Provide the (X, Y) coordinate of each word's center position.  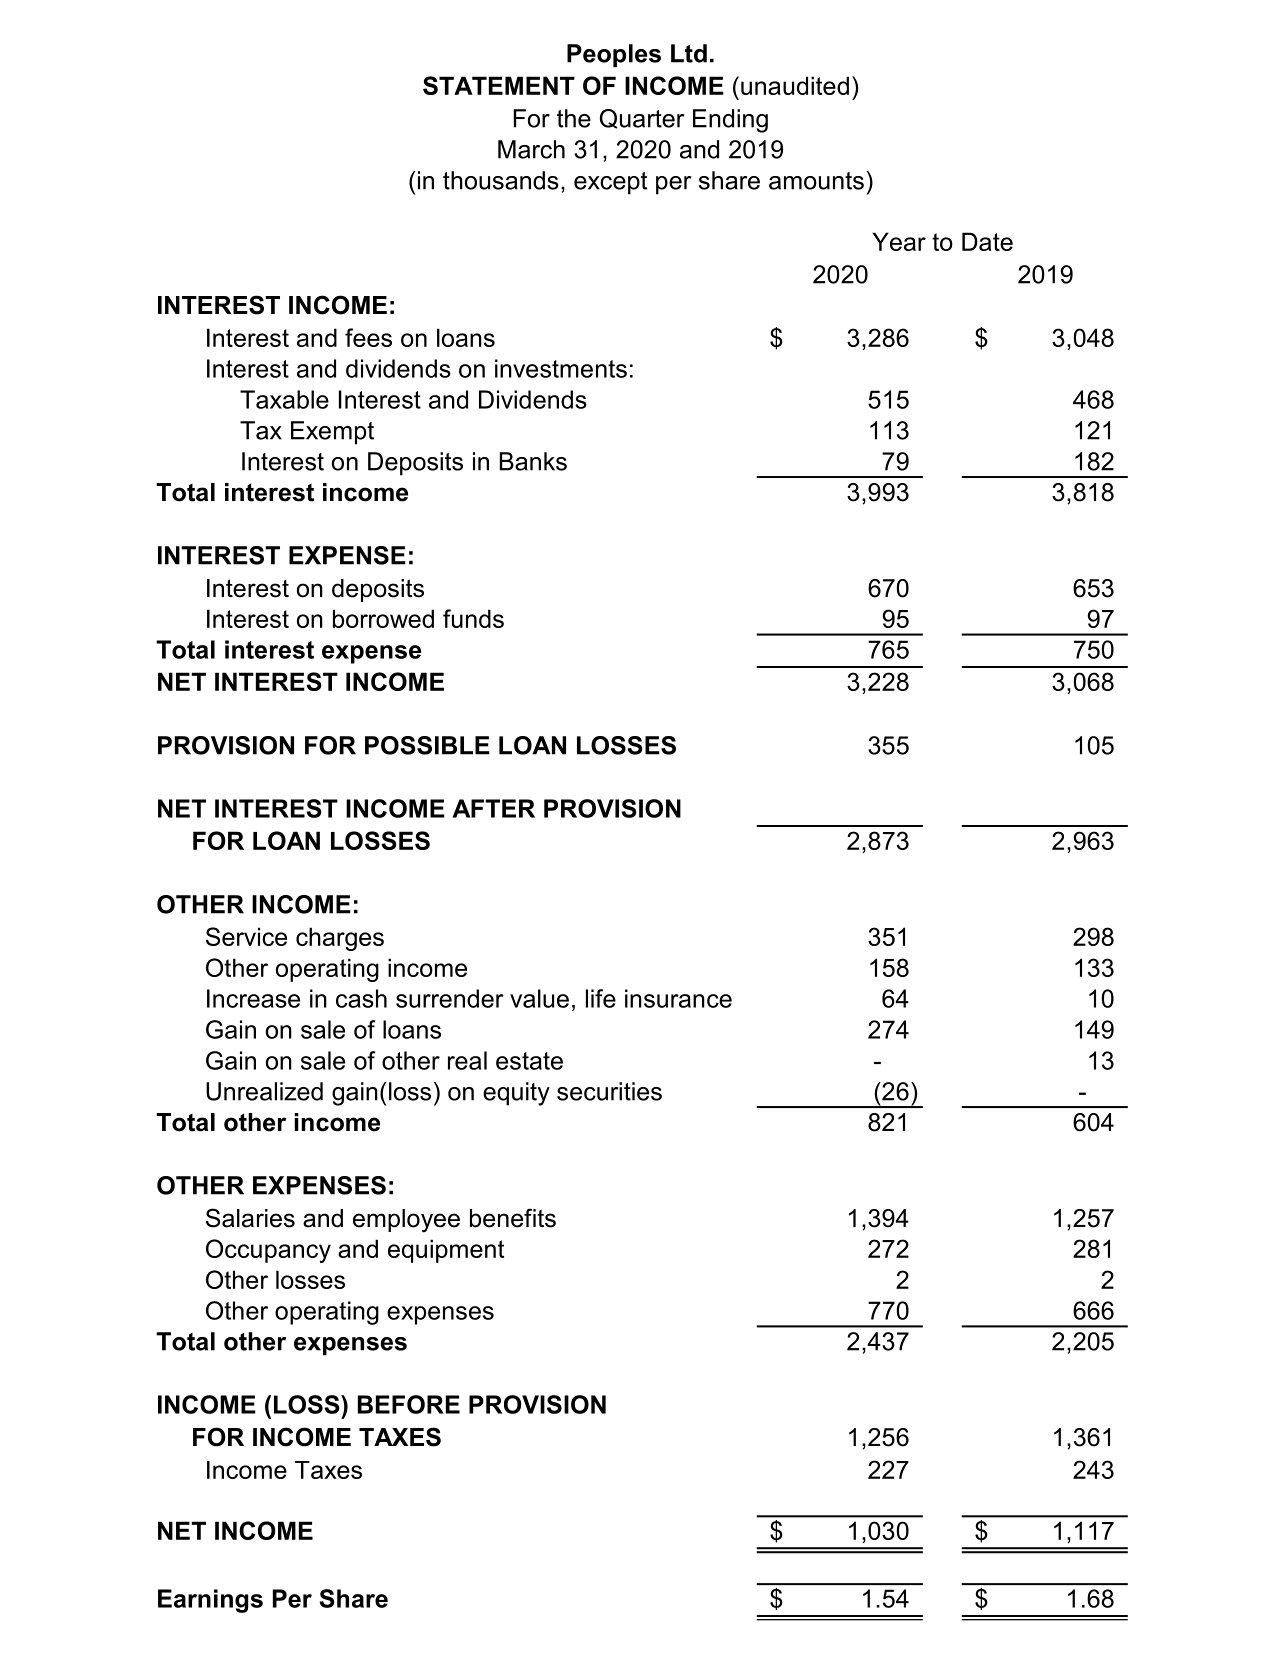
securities (609, 1091)
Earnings (210, 1601)
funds (473, 618)
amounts (816, 181)
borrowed (383, 618)
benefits (513, 1218)
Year (899, 241)
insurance (678, 998)
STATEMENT (499, 85)
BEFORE (409, 1404)
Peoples (614, 56)
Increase (253, 998)
